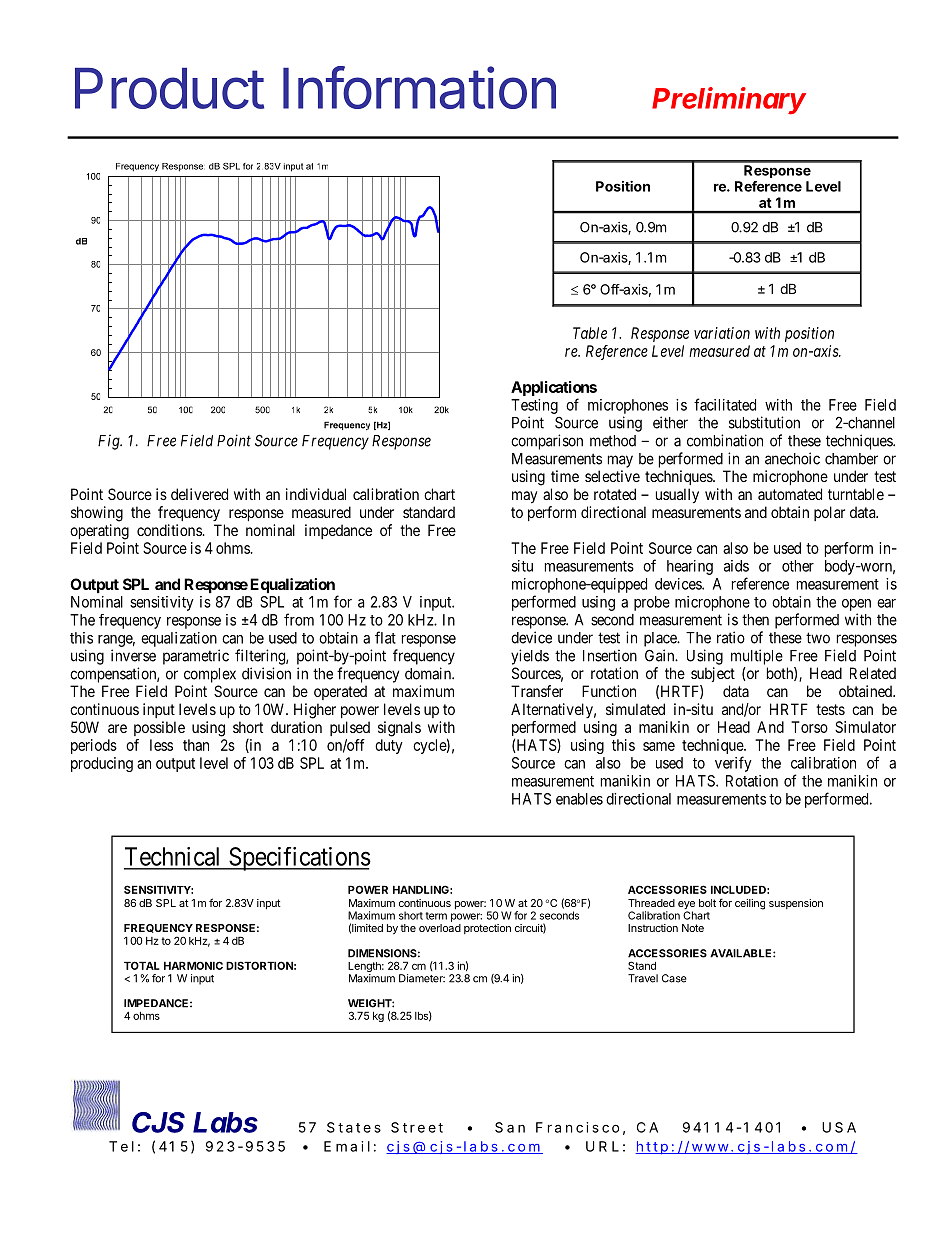 This screenshot has width=952, height=1233. Describe the element at coordinates (510, 1127) in the screenshot. I see `San` at that location.
